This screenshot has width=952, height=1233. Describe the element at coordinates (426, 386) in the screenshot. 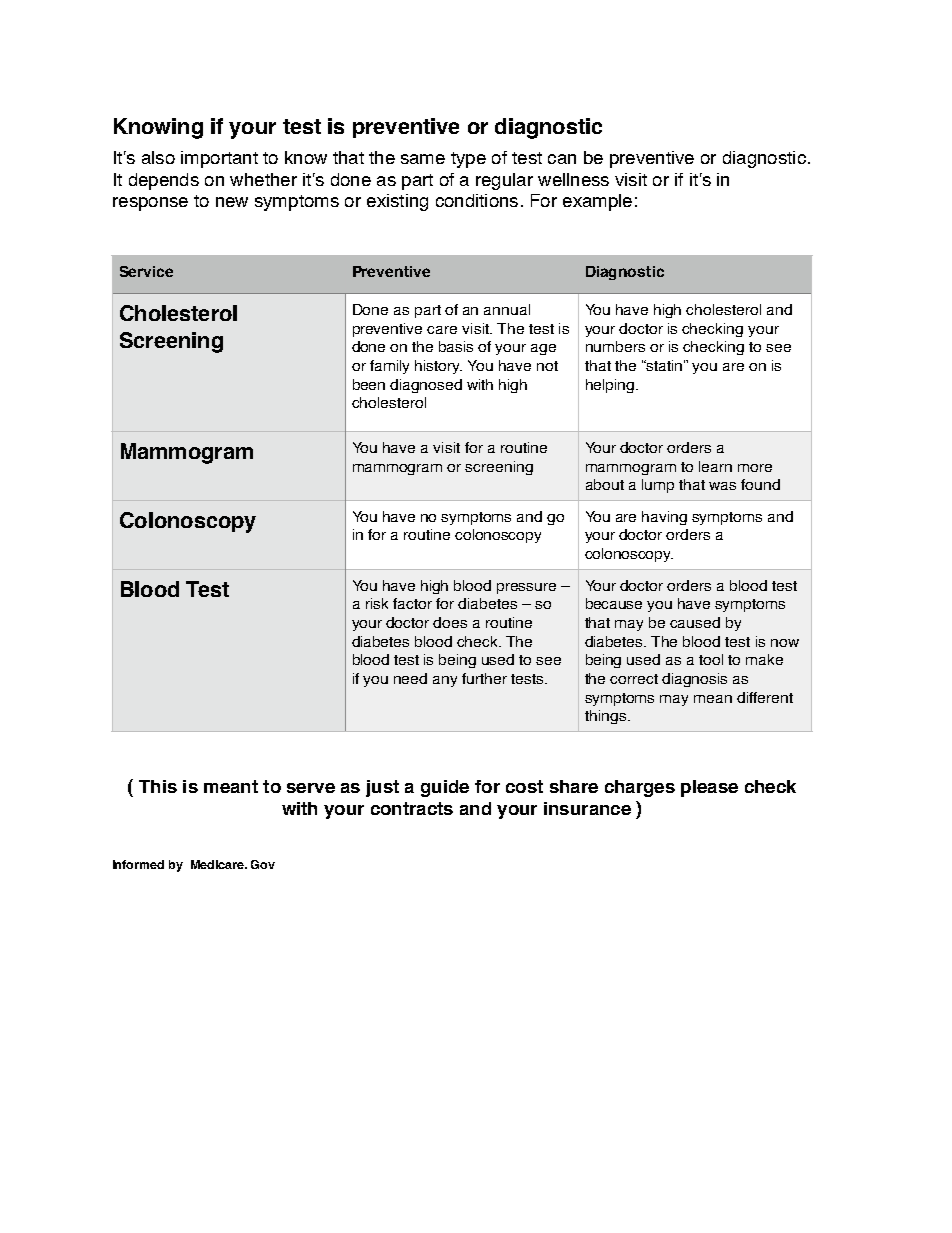

I see `diagnosed` at that location.
